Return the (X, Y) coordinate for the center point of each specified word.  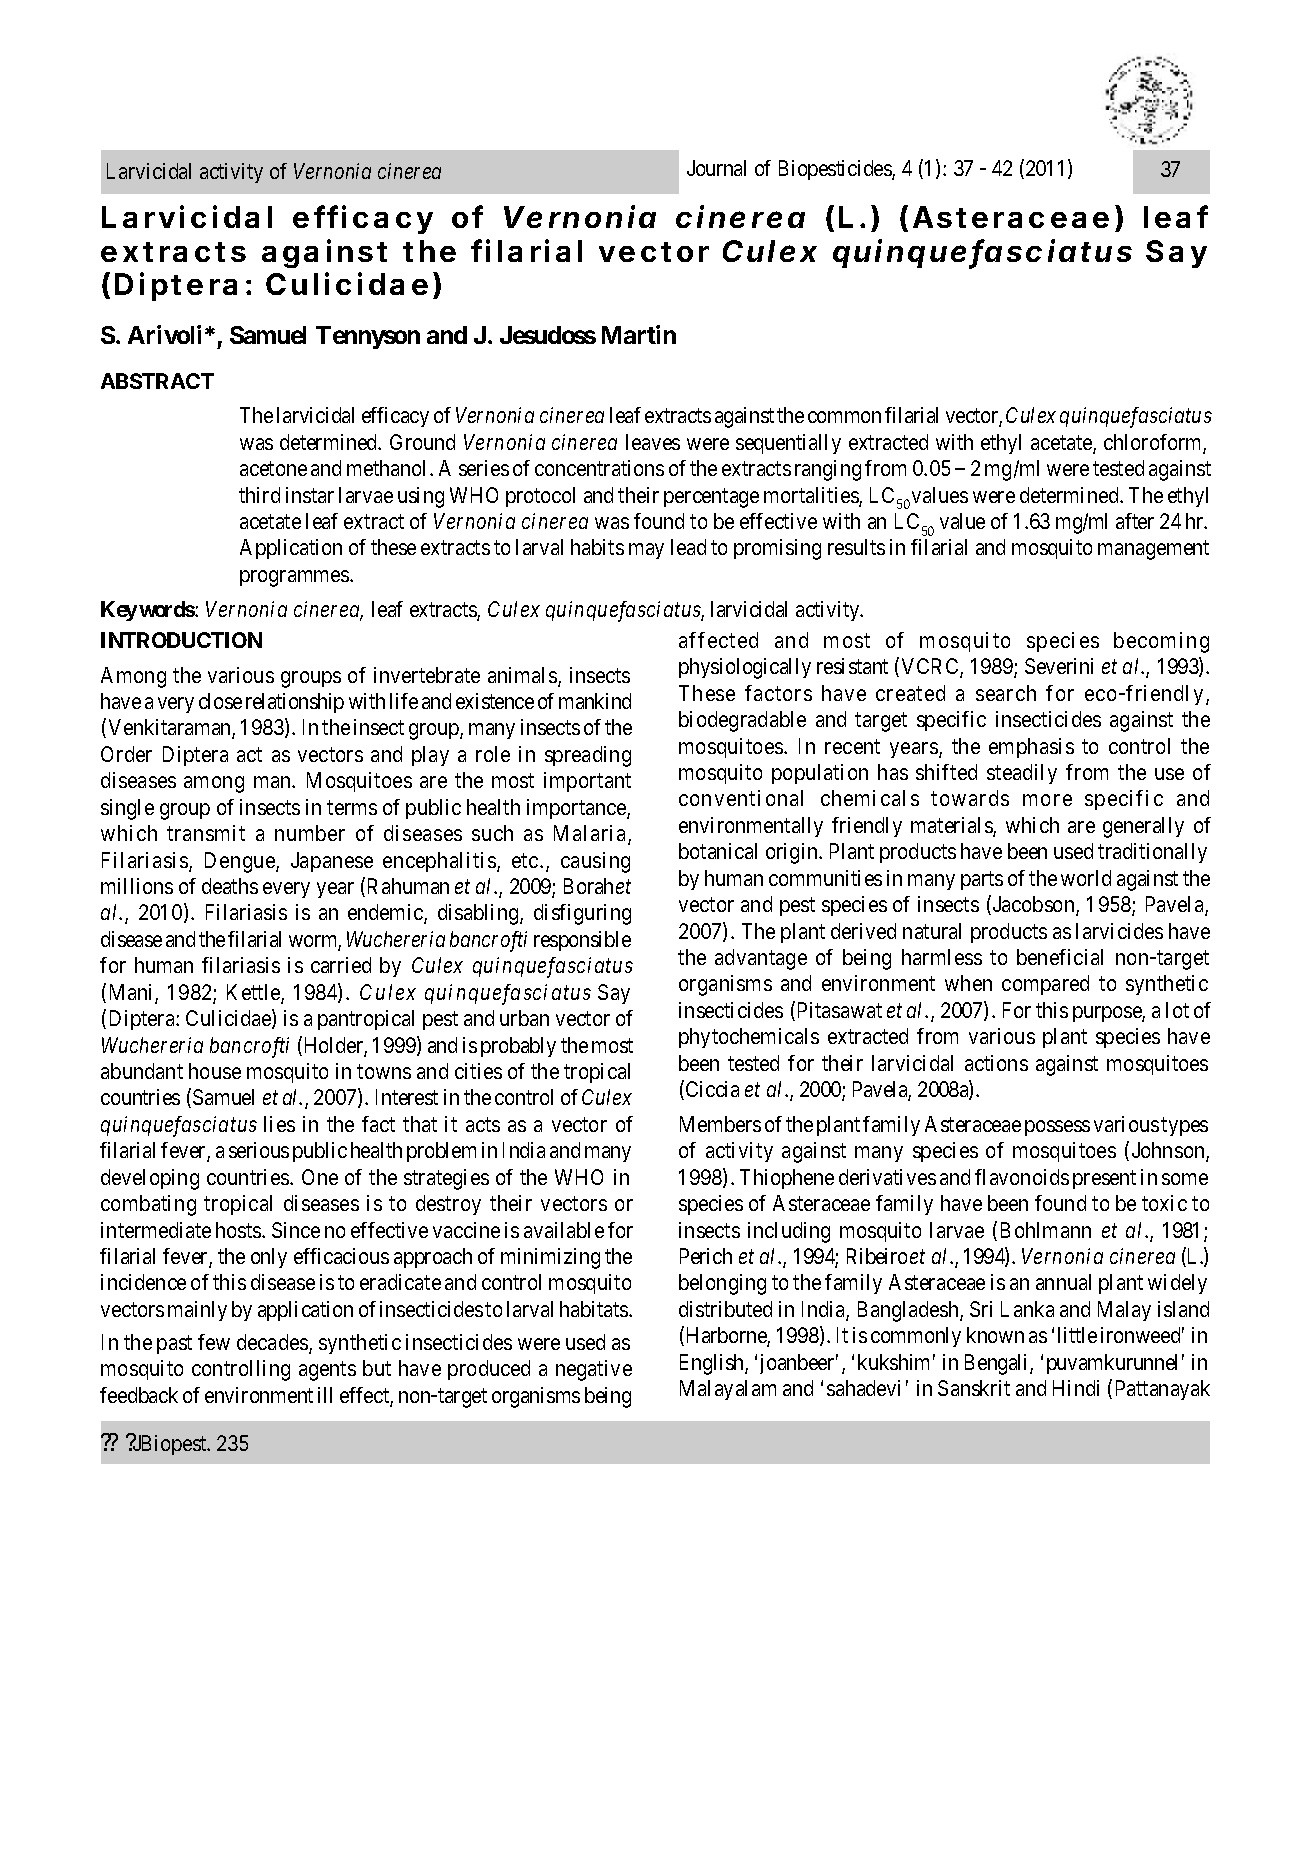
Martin (639, 334)
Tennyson (368, 337)
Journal (716, 168)
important (587, 782)
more (1047, 800)
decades (272, 1342)
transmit (206, 833)
